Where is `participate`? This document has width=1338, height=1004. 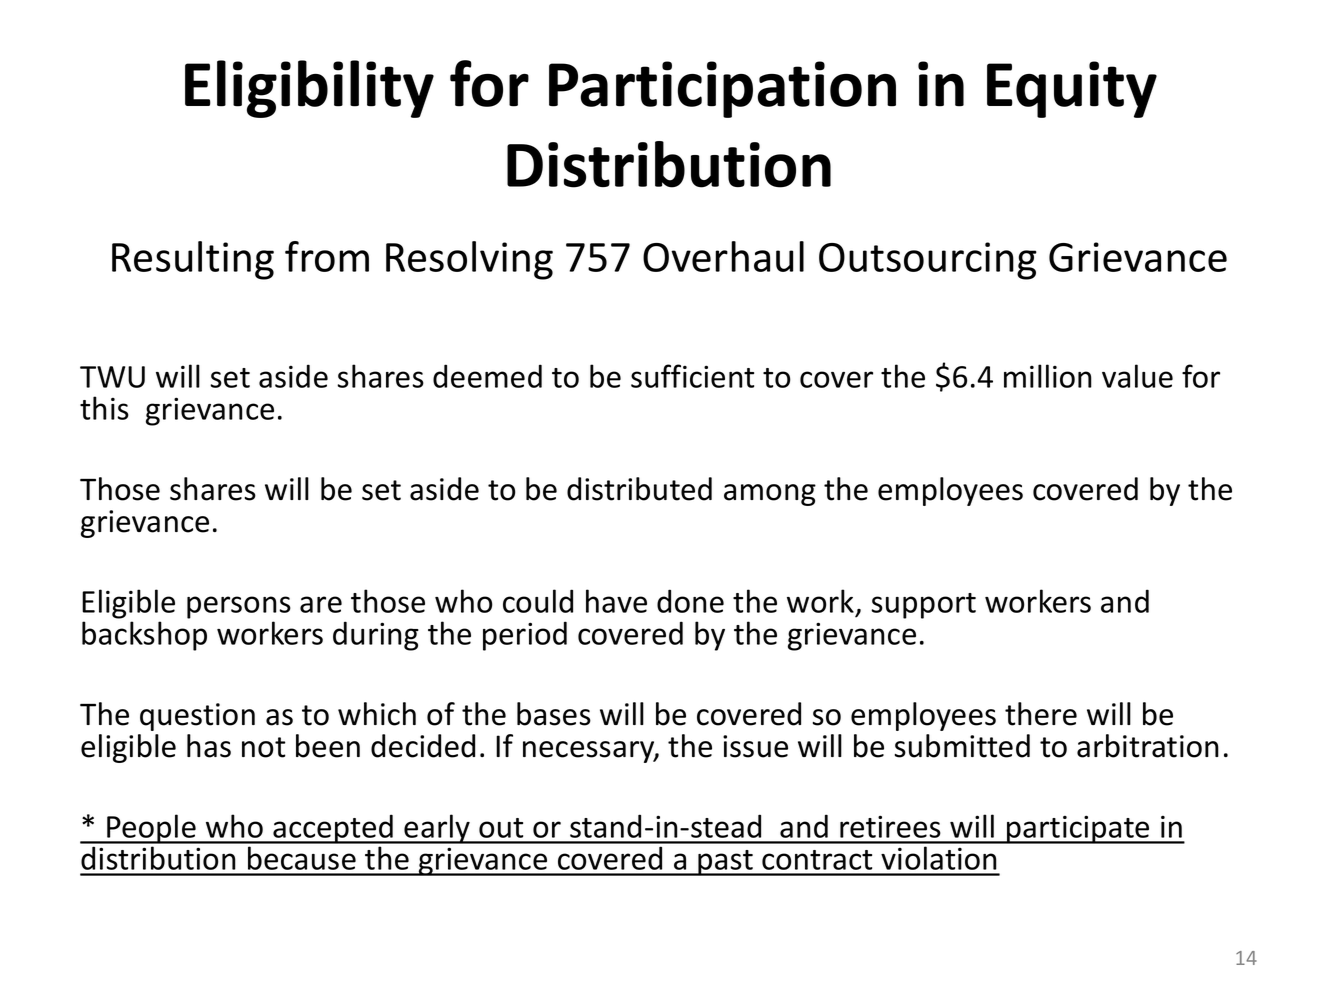 participate is located at coordinates (1078, 829).
